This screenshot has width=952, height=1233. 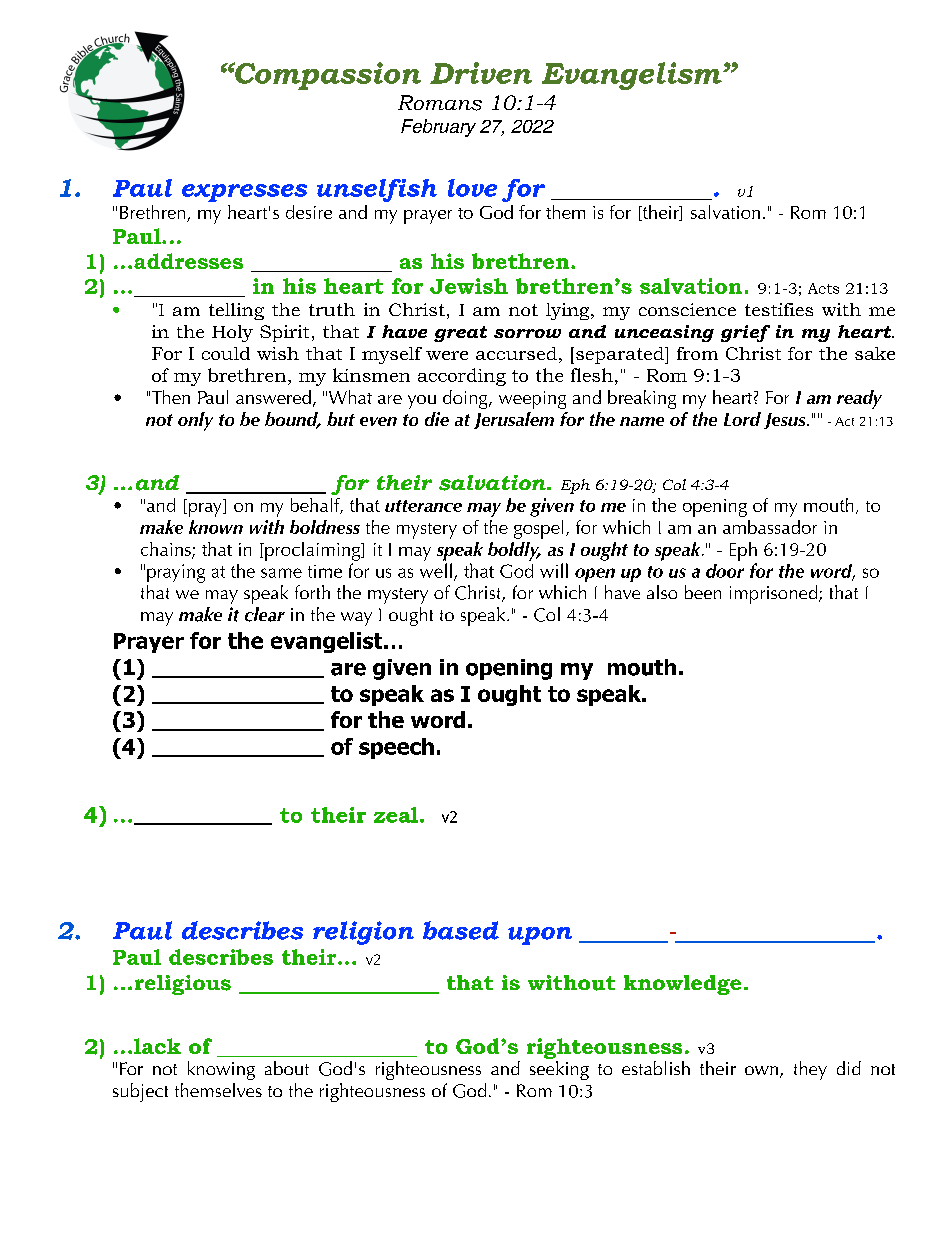 What do you see at coordinates (633, 76) in the screenshot?
I see `Evangelism` at bounding box center [633, 76].
